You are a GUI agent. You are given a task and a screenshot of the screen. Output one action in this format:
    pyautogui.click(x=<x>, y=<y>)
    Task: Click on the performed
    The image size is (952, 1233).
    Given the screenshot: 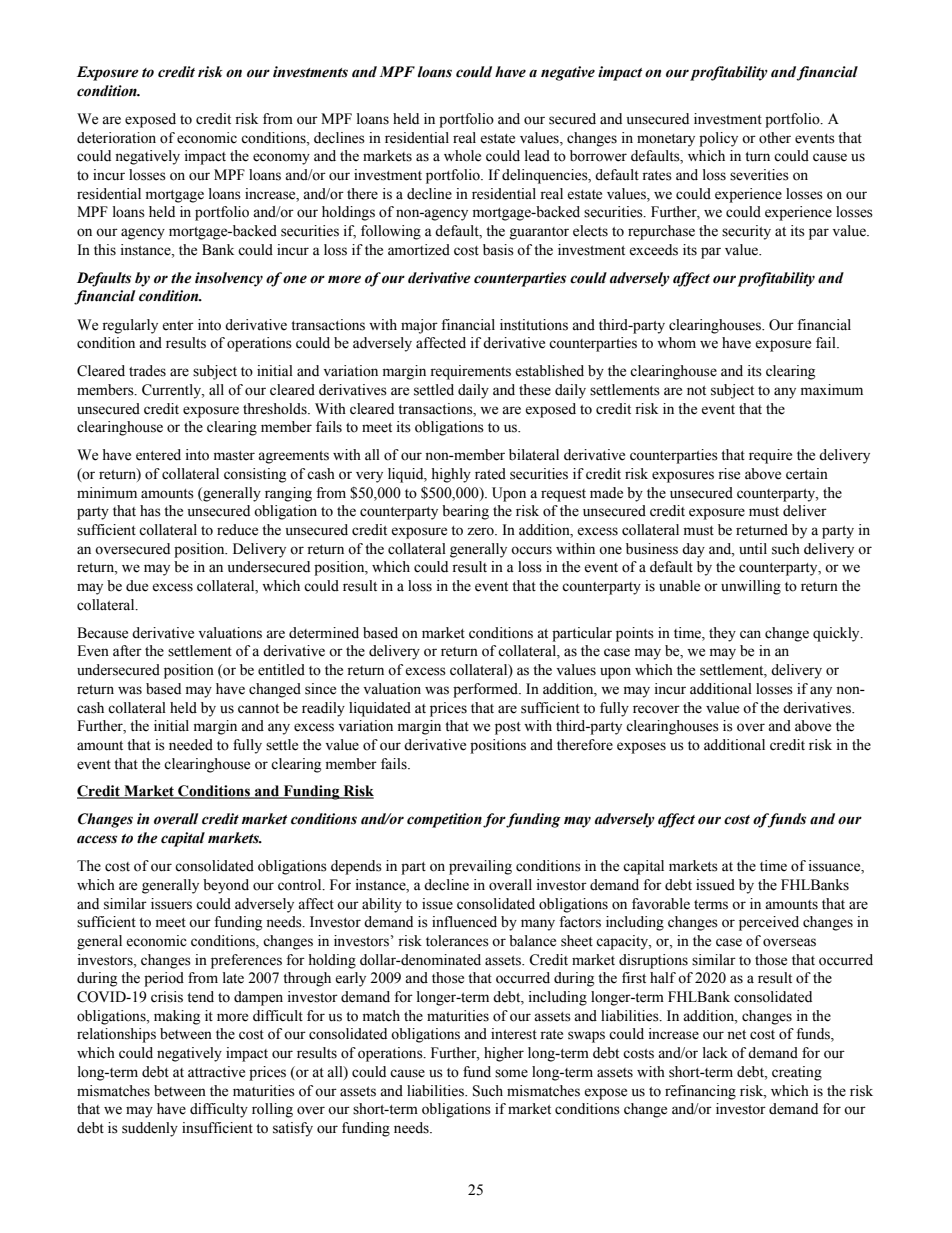 What is the action you would take?
    pyautogui.click(x=487, y=690)
